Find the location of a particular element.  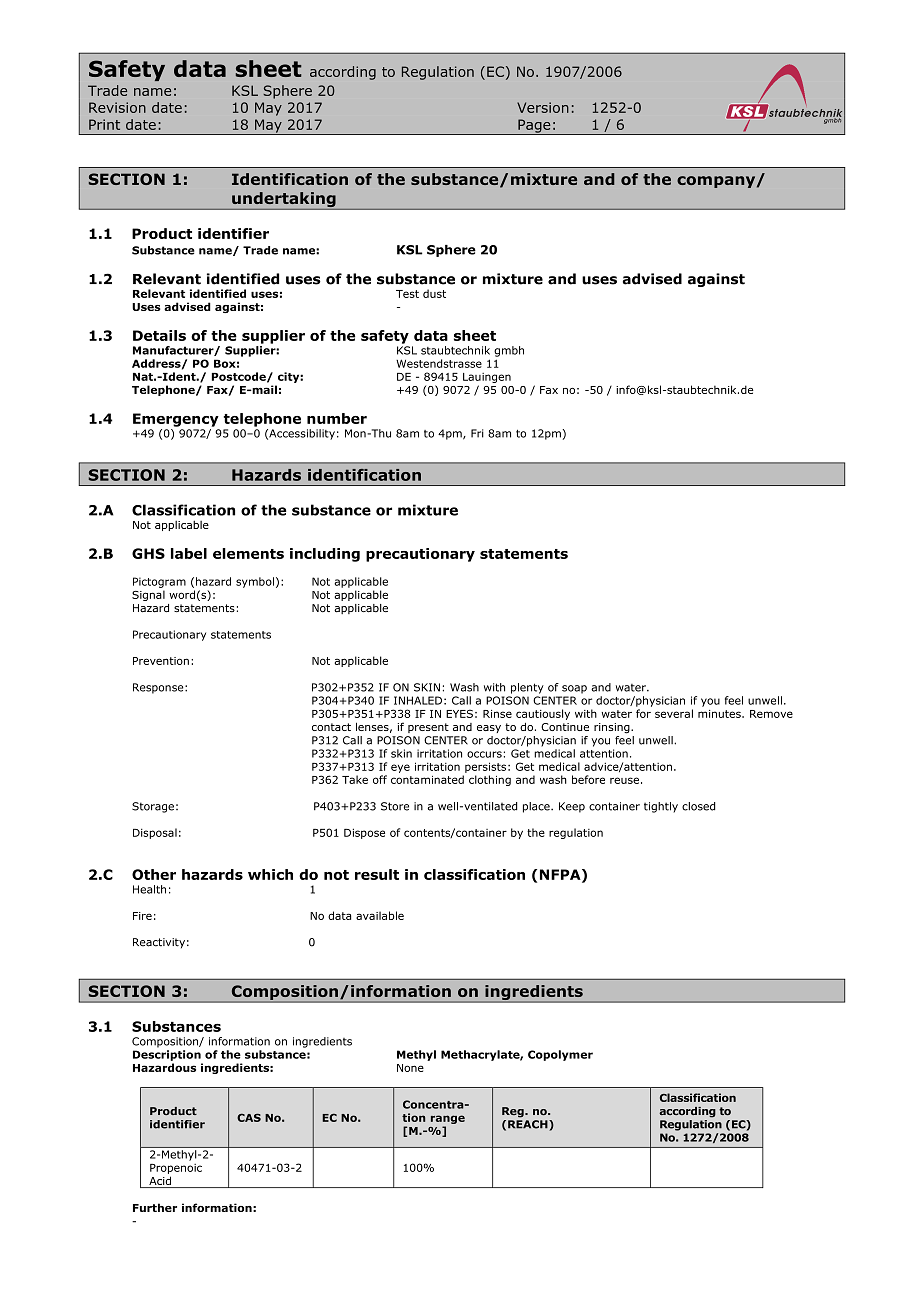

Acid is located at coordinates (160, 1182).
